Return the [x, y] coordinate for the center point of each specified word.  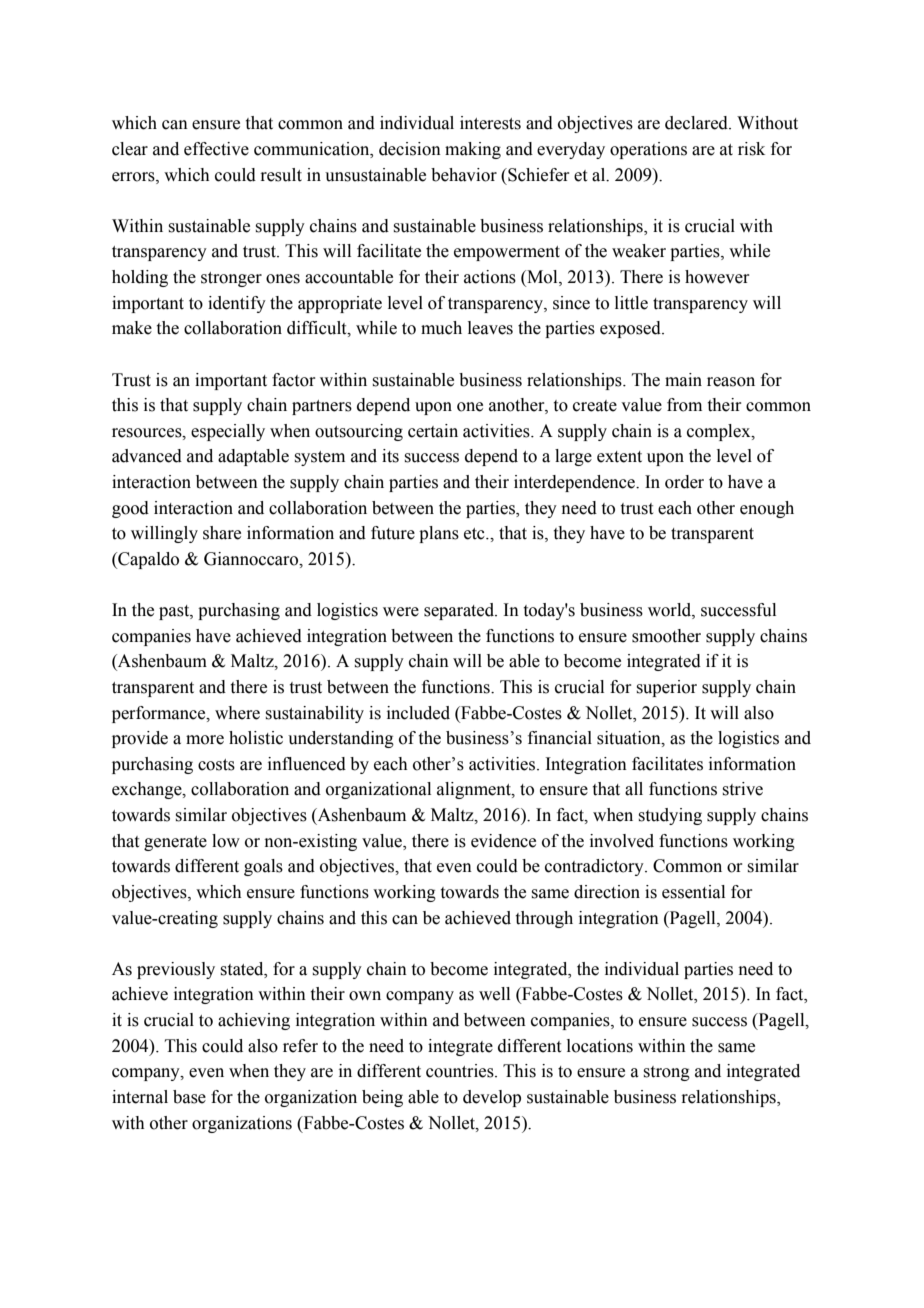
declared [697, 123]
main [683, 380]
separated [460, 611]
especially [228, 432]
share [222, 533]
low [226, 841]
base [189, 1097]
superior [667, 688]
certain [433, 431]
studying [670, 816]
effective [216, 149]
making [473, 150]
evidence [503, 841]
